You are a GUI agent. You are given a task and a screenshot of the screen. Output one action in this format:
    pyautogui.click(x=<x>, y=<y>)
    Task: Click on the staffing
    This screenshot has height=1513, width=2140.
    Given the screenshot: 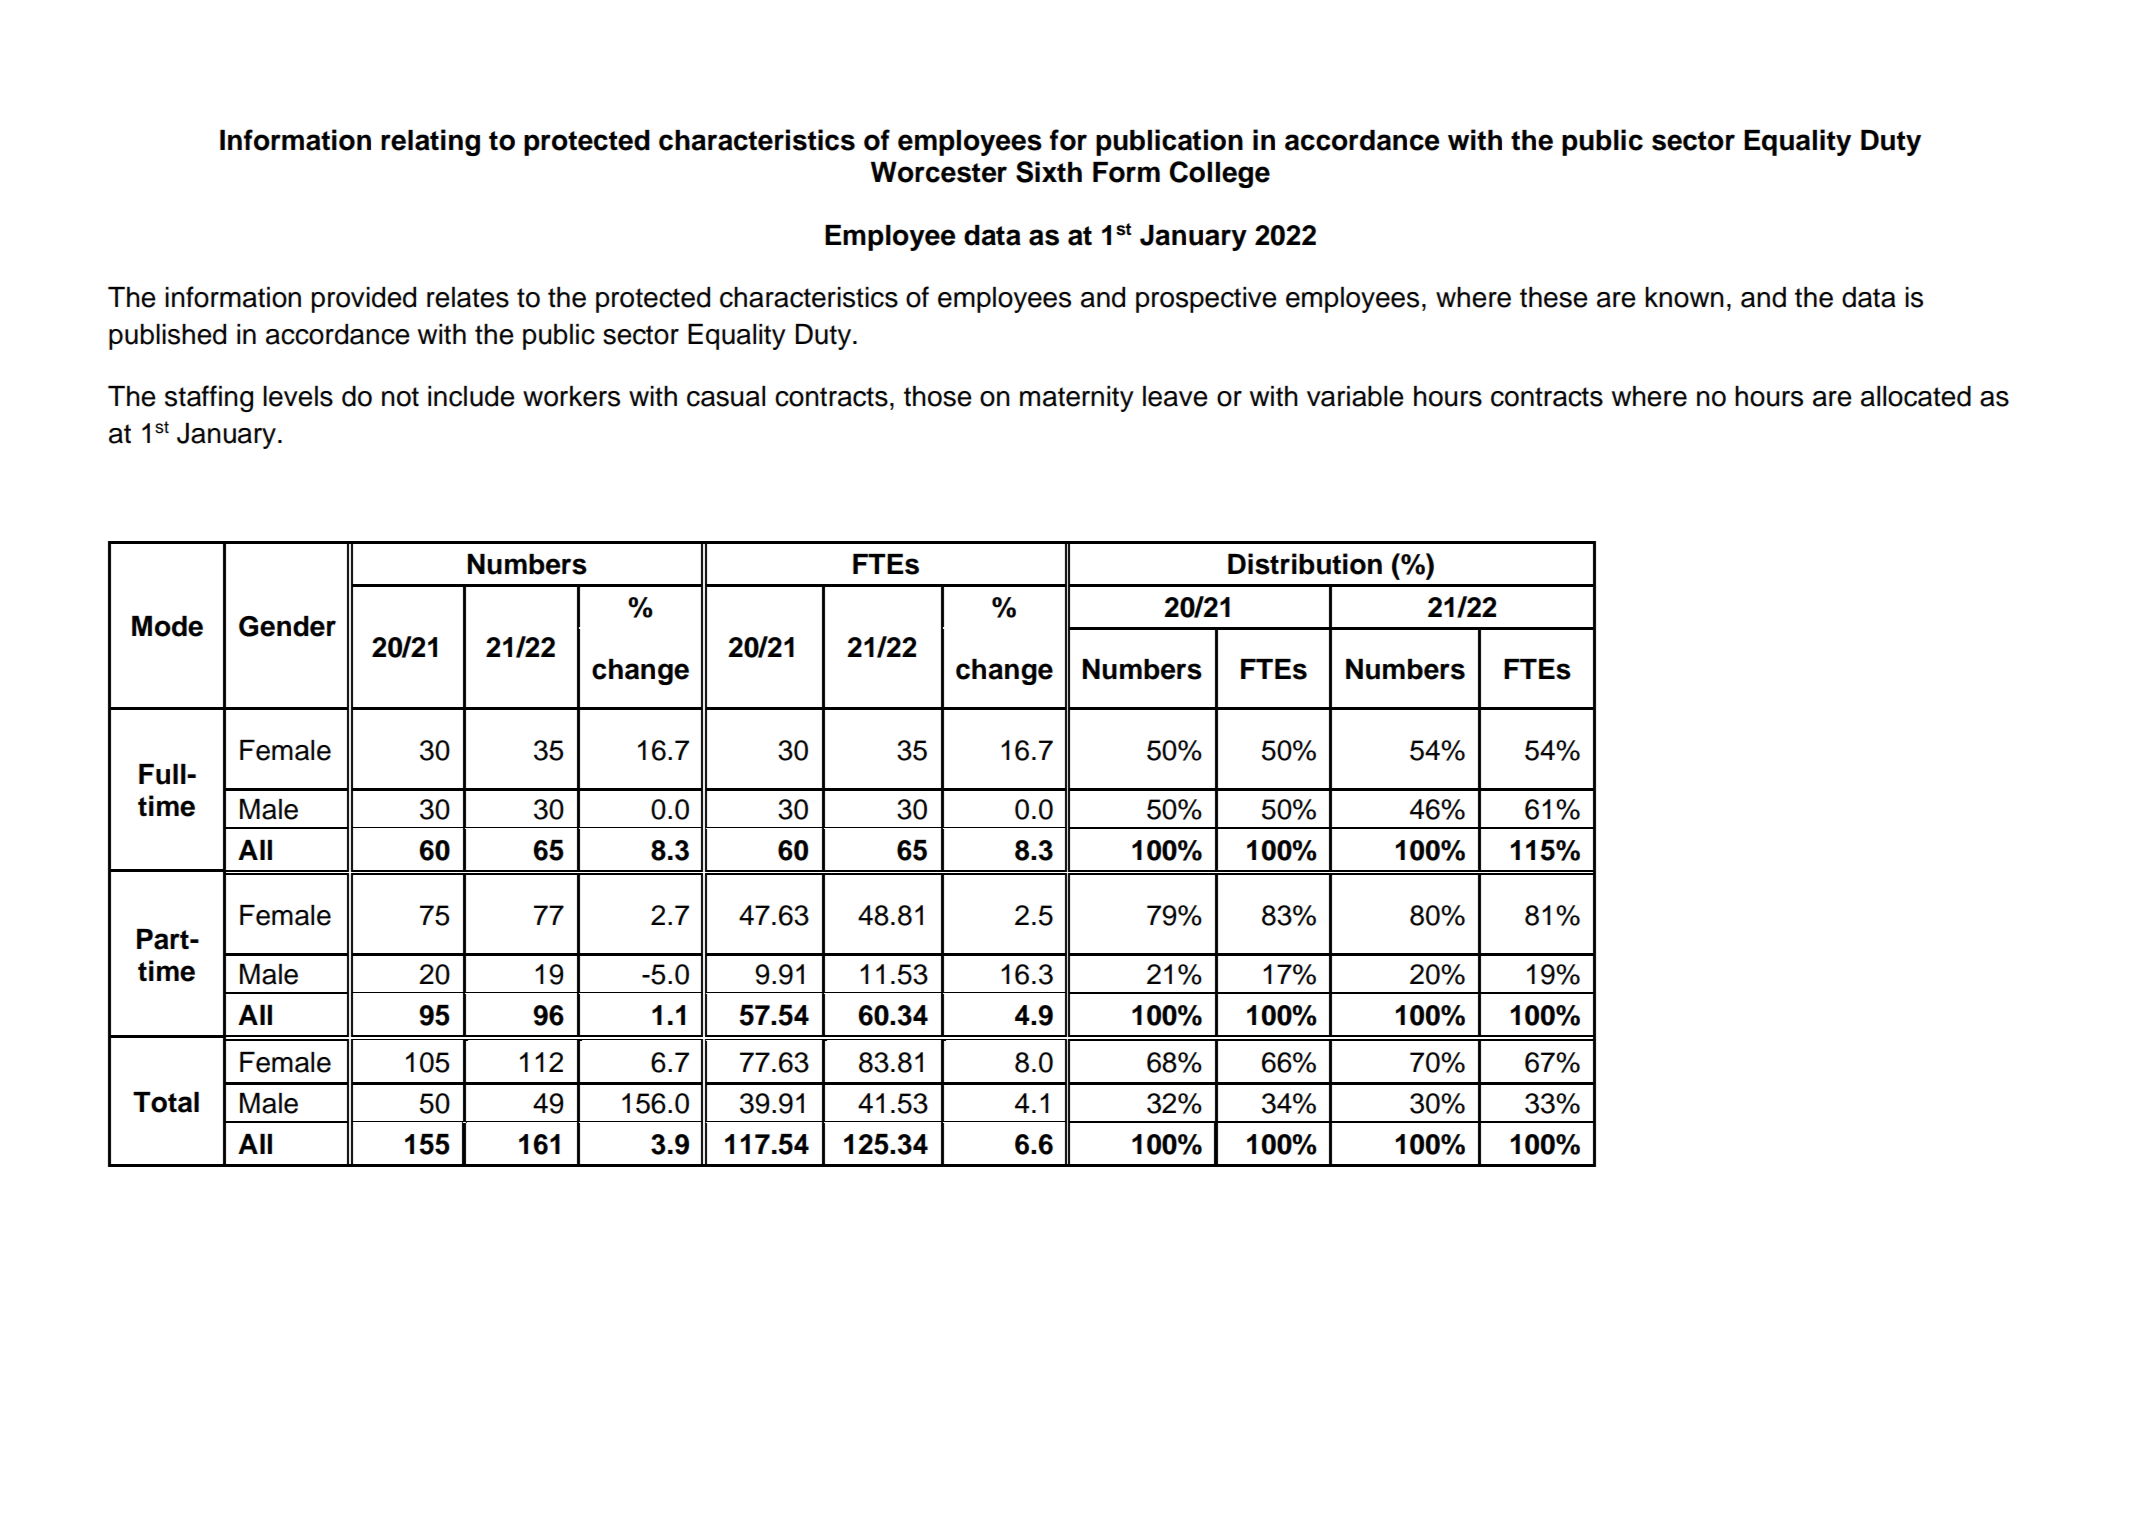 What is the action you would take?
    pyautogui.click(x=209, y=398)
